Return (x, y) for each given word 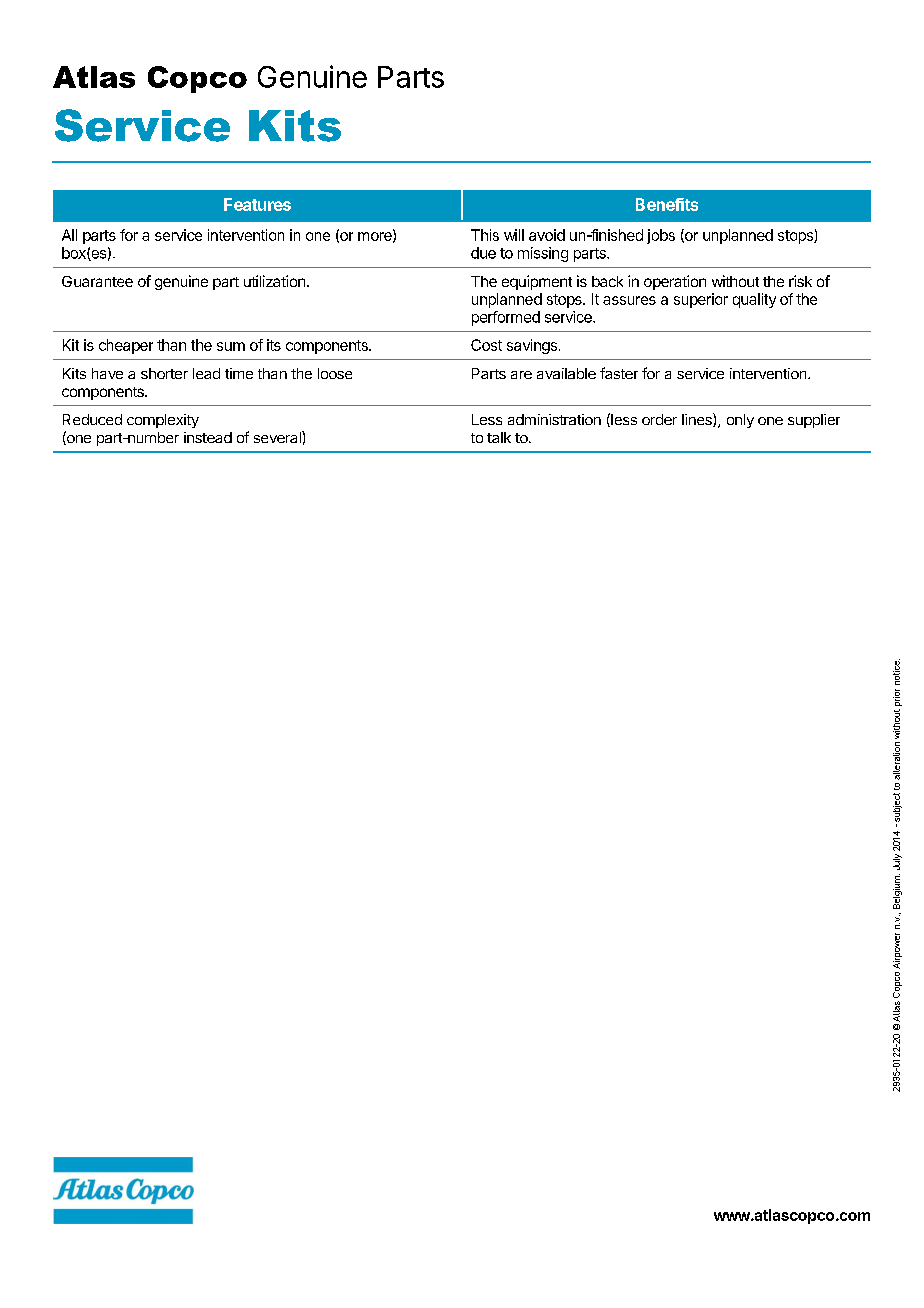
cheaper (126, 346)
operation (675, 282)
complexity (163, 421)
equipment (537, 282)
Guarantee (97, 281)
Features (257, 204)
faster (619, 373)
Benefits (667, 204)
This (485, 235)
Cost (486, 345)
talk (499, 437)
